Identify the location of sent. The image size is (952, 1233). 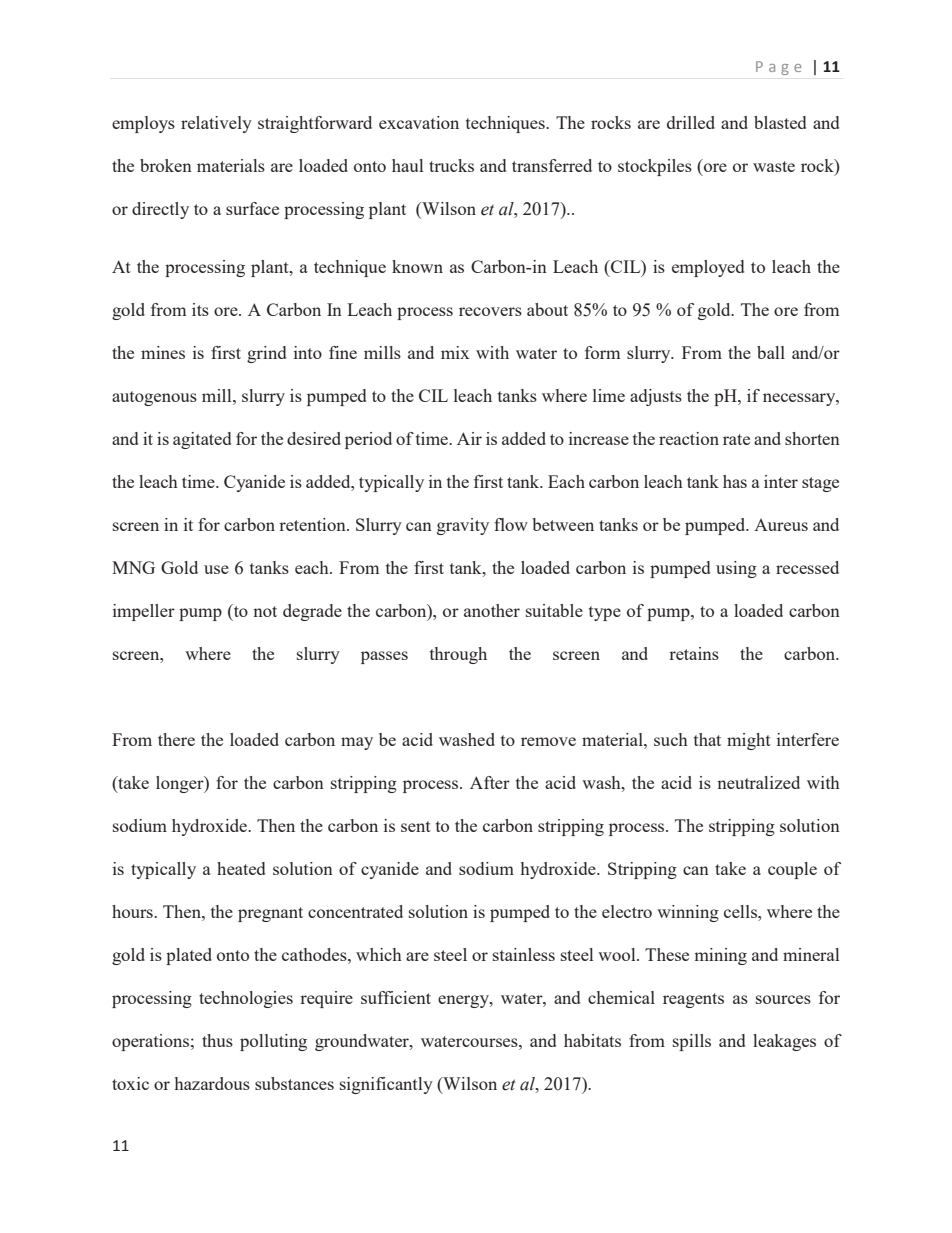
(416, 826).
